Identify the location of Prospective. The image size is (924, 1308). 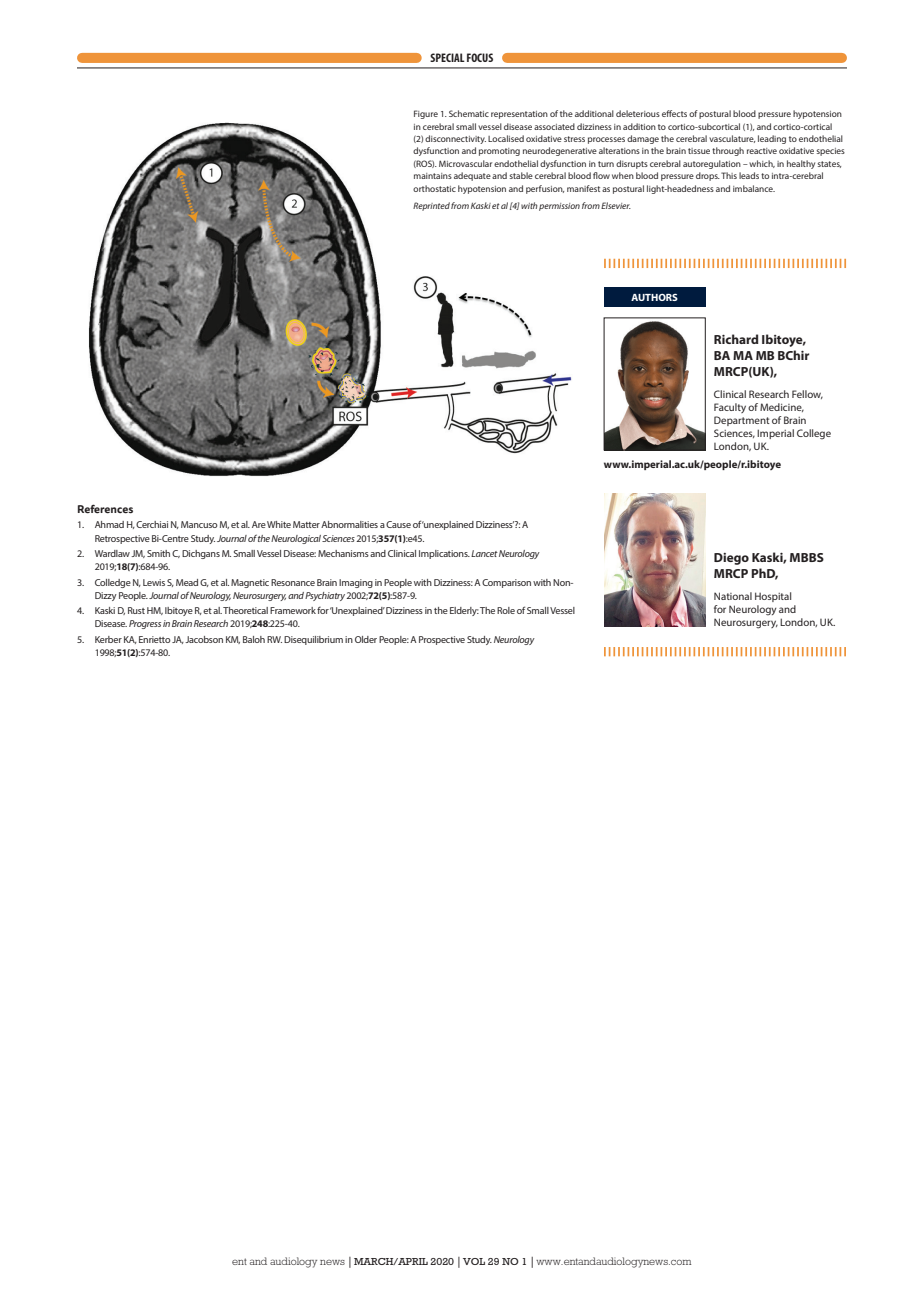
(442, 640).
